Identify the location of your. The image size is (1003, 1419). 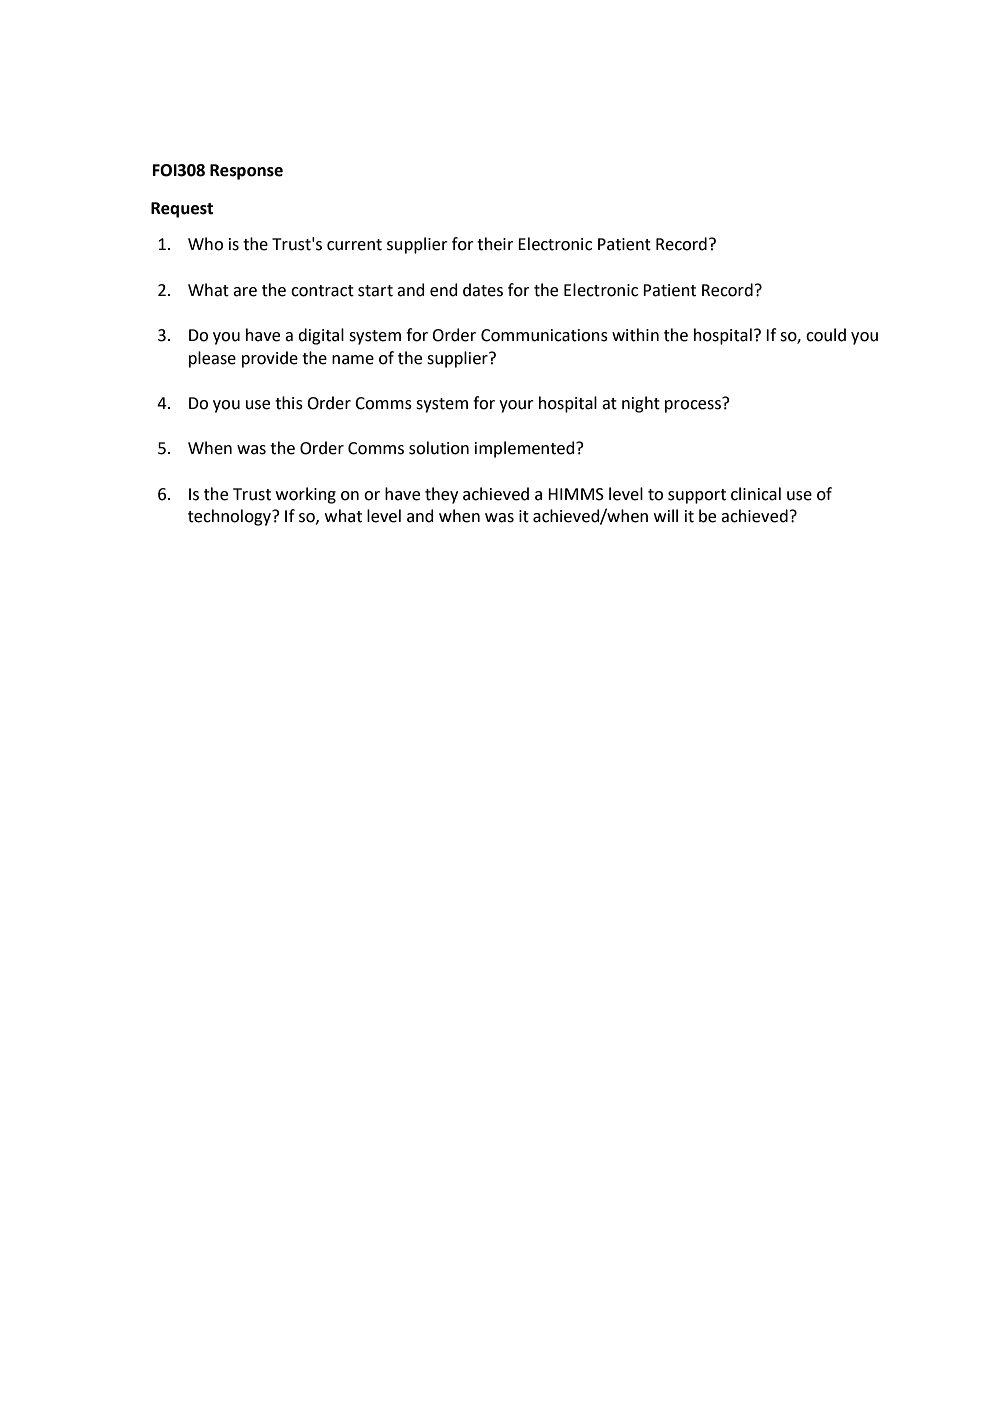
(516, 406).
